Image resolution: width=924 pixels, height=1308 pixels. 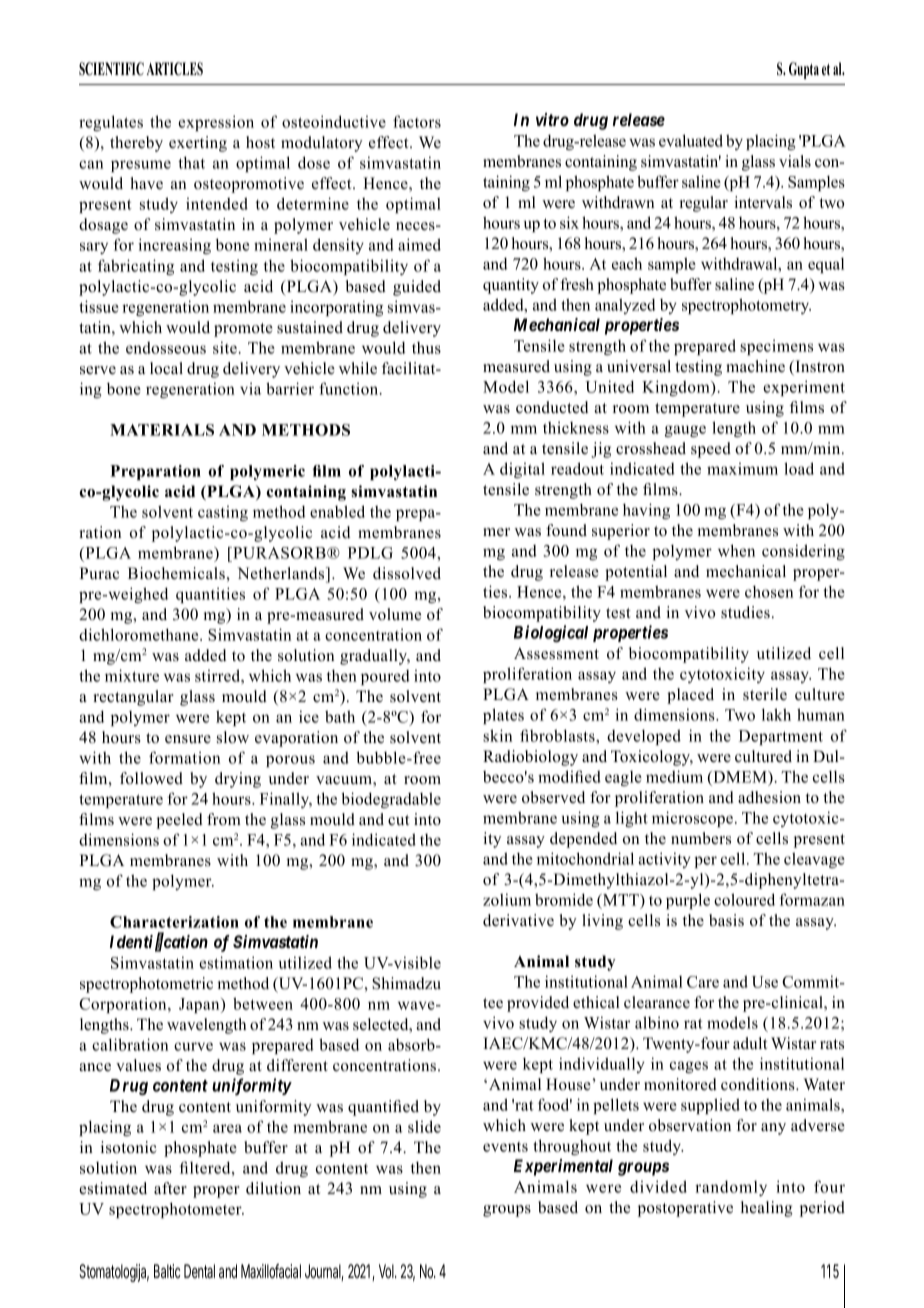 I want to click on healing, so click(x=767, y=1209).
